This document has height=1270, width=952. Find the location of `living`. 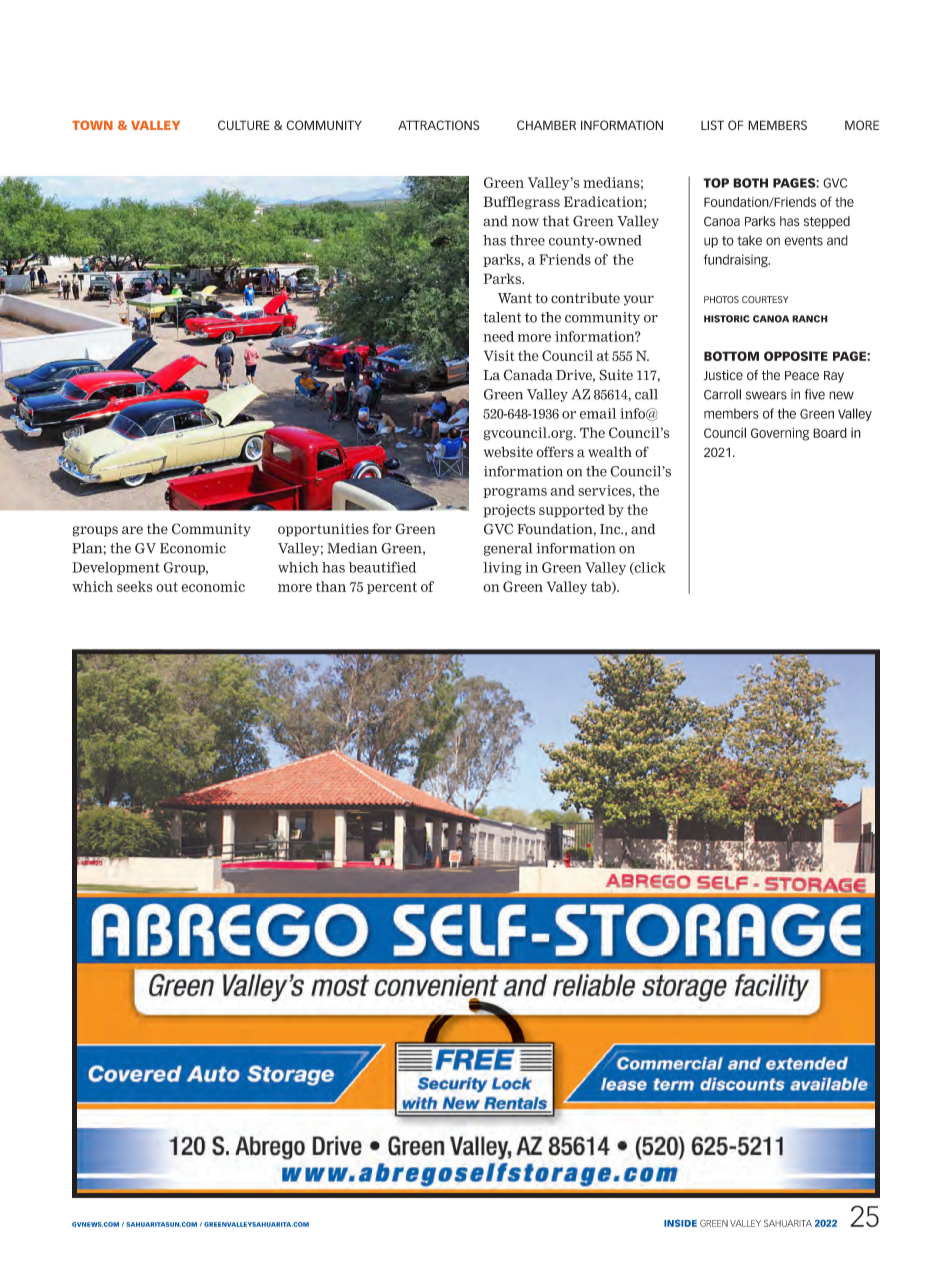

living is located at coordinates (502, 568).
